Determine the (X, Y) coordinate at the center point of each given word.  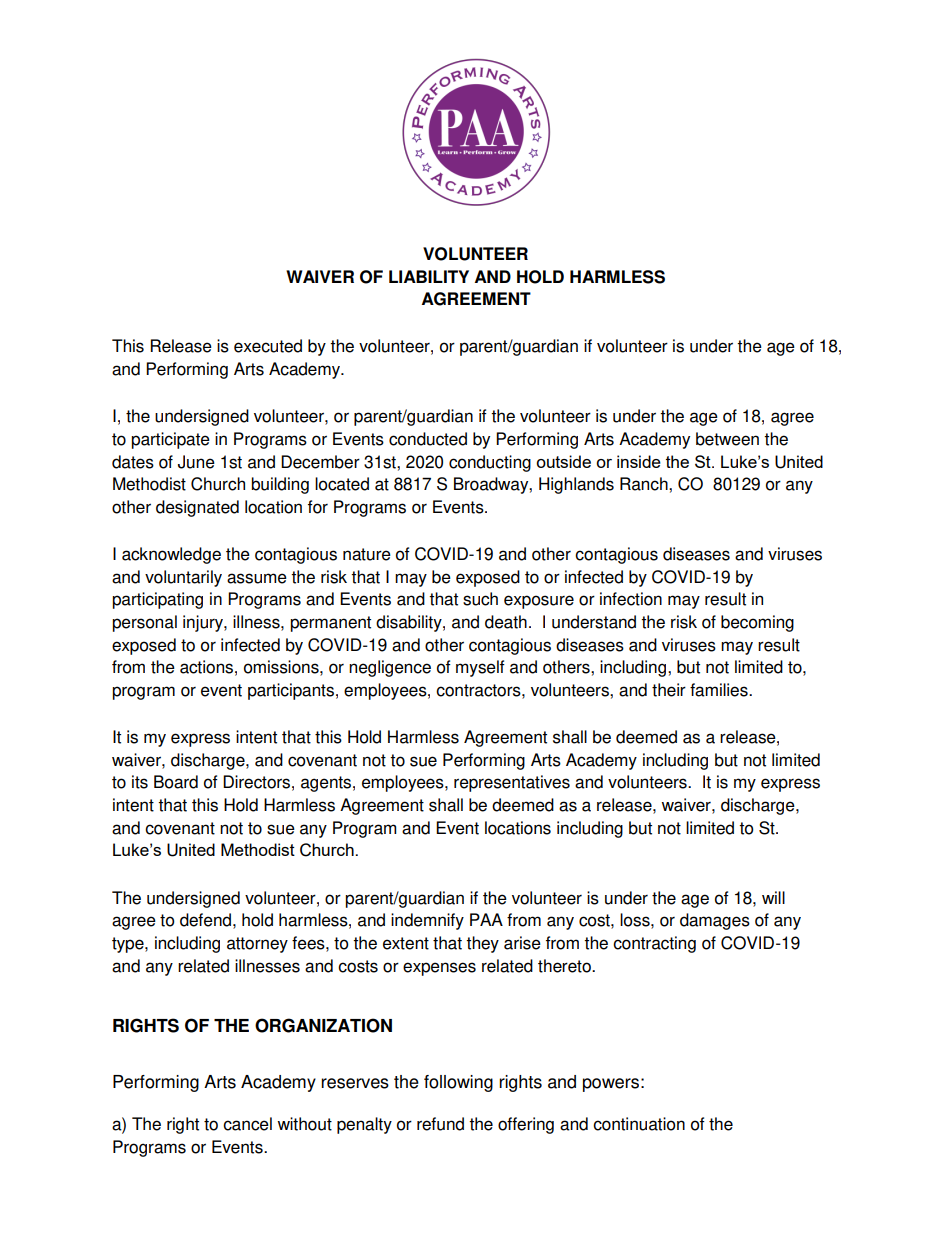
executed (268, 346)
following (458, 1083)
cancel (247, 1124)
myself (480, 668)
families (720, 690)
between (727, 439)
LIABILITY (429, 276)
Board (176, 782)
